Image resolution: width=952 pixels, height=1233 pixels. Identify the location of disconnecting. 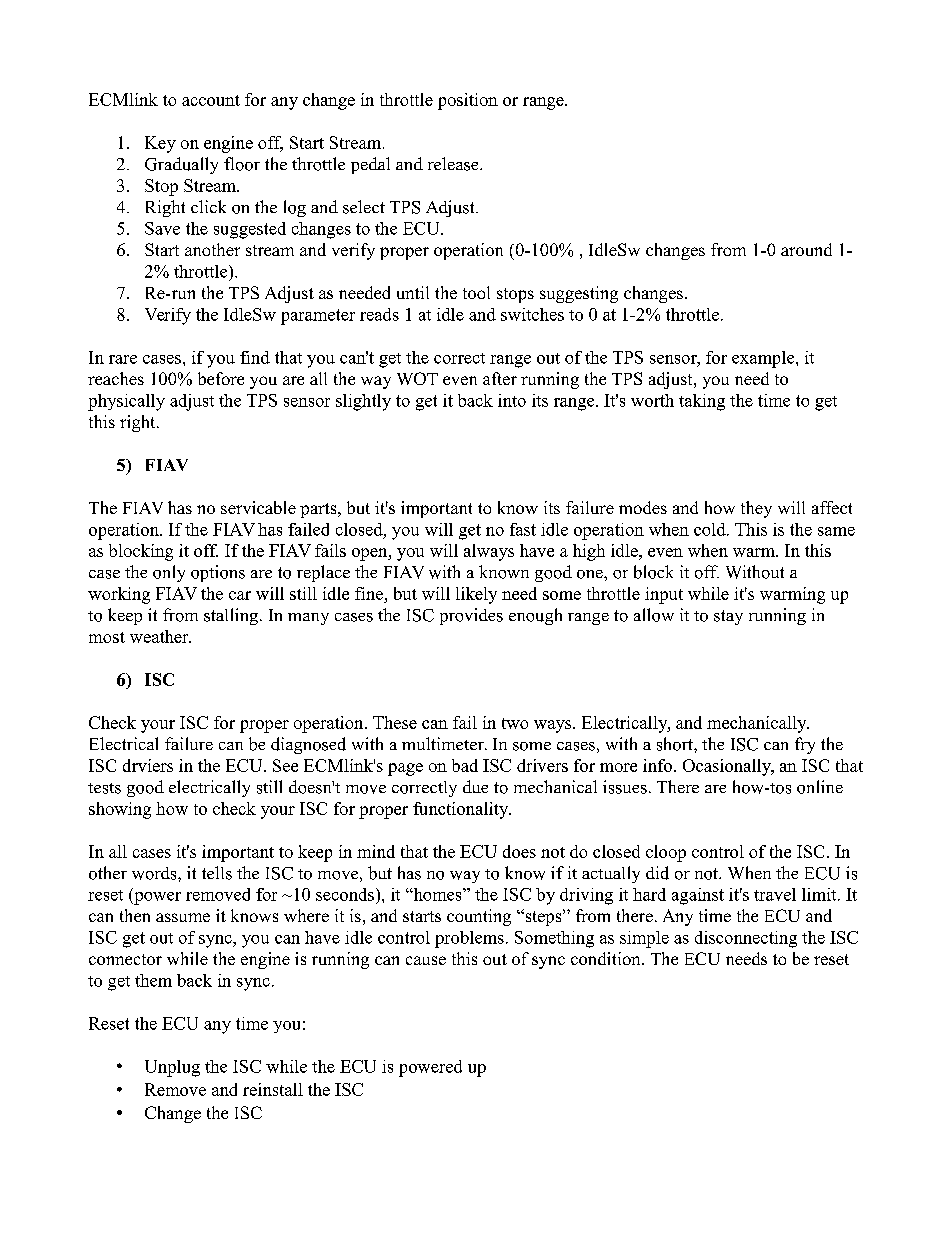
(746, 939).
